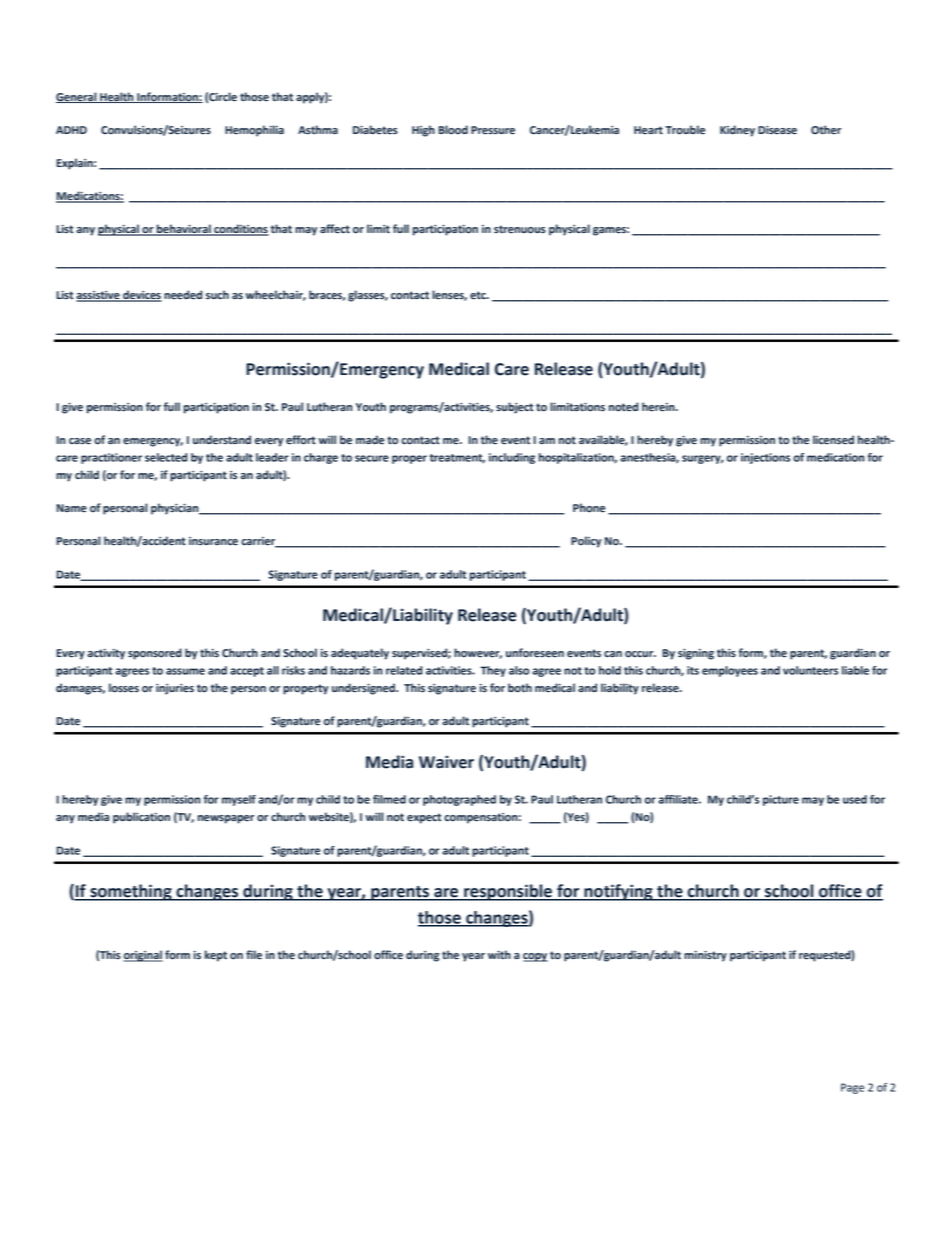 This page has height=1233, width=952. I want to click on insurance, so click(213, 541).
